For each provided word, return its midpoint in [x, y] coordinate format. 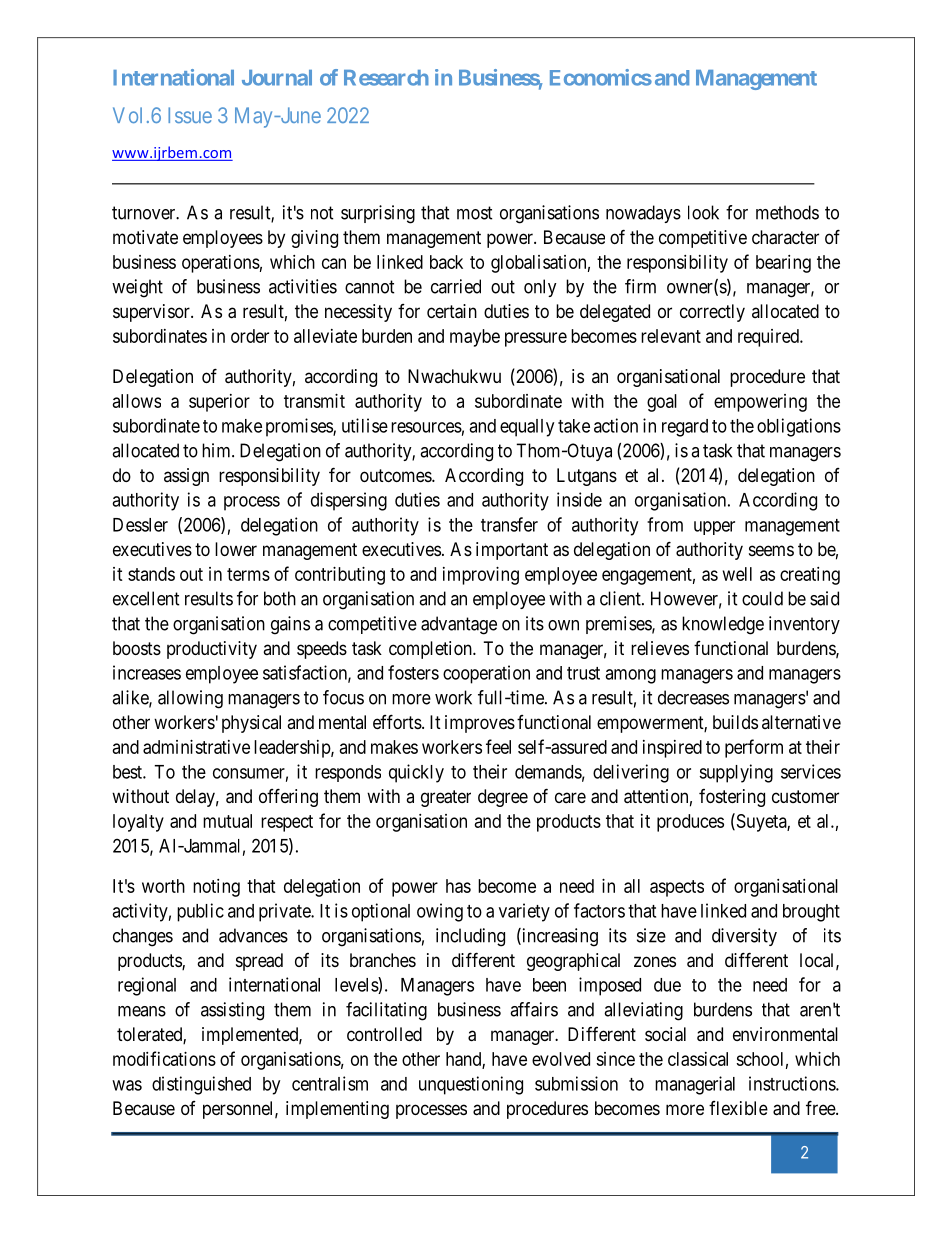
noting [216, 888]
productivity [212, 650]
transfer [509, 524]
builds [735, 722]
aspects [677, 888]
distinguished [201, 1085]
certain [452, 311]
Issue [190, 115]
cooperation [486, 674]
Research [386, 78]
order [250, 336]
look [703, 212]
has [458, 886]
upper [714, 528]
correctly [712, 313]
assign [186, 477]
